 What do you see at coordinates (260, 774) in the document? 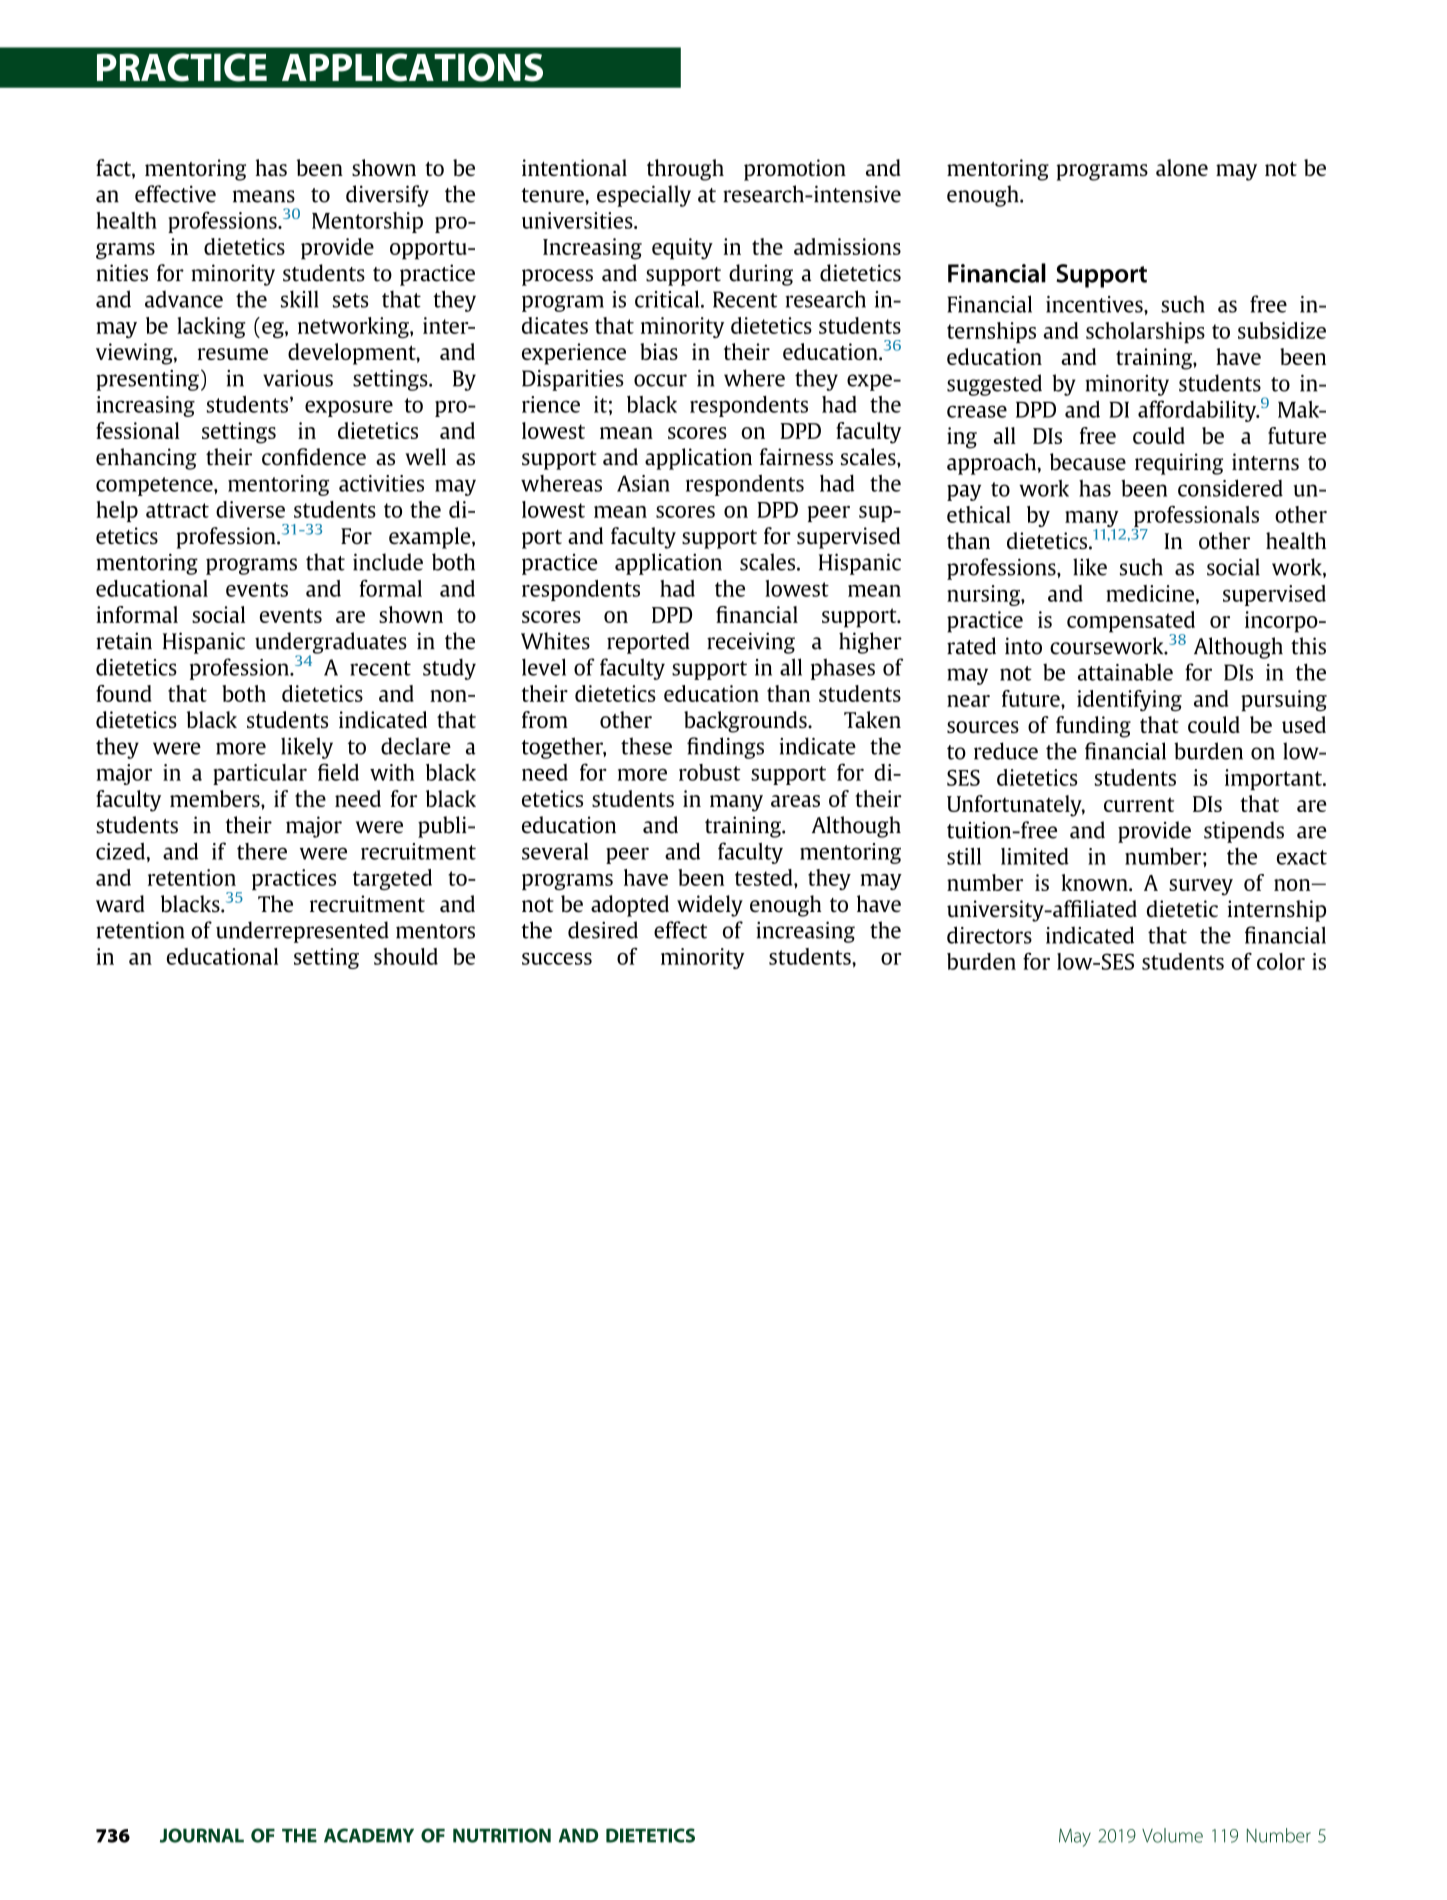
I see `particular` at bounding box center [260, 774].
